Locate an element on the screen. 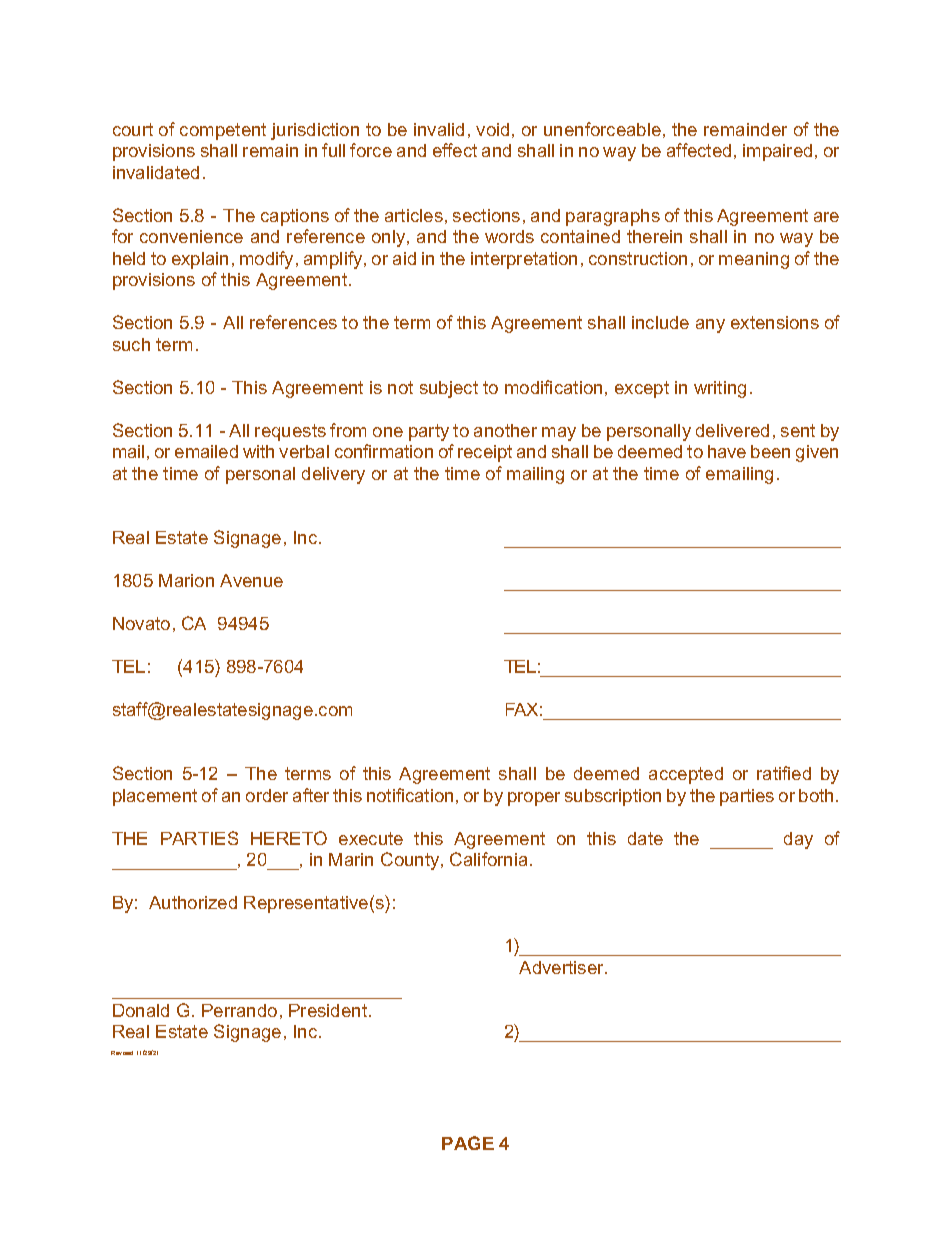 This screenshot has width=952, height=1233. notification is located at coordinates (410, 795).
